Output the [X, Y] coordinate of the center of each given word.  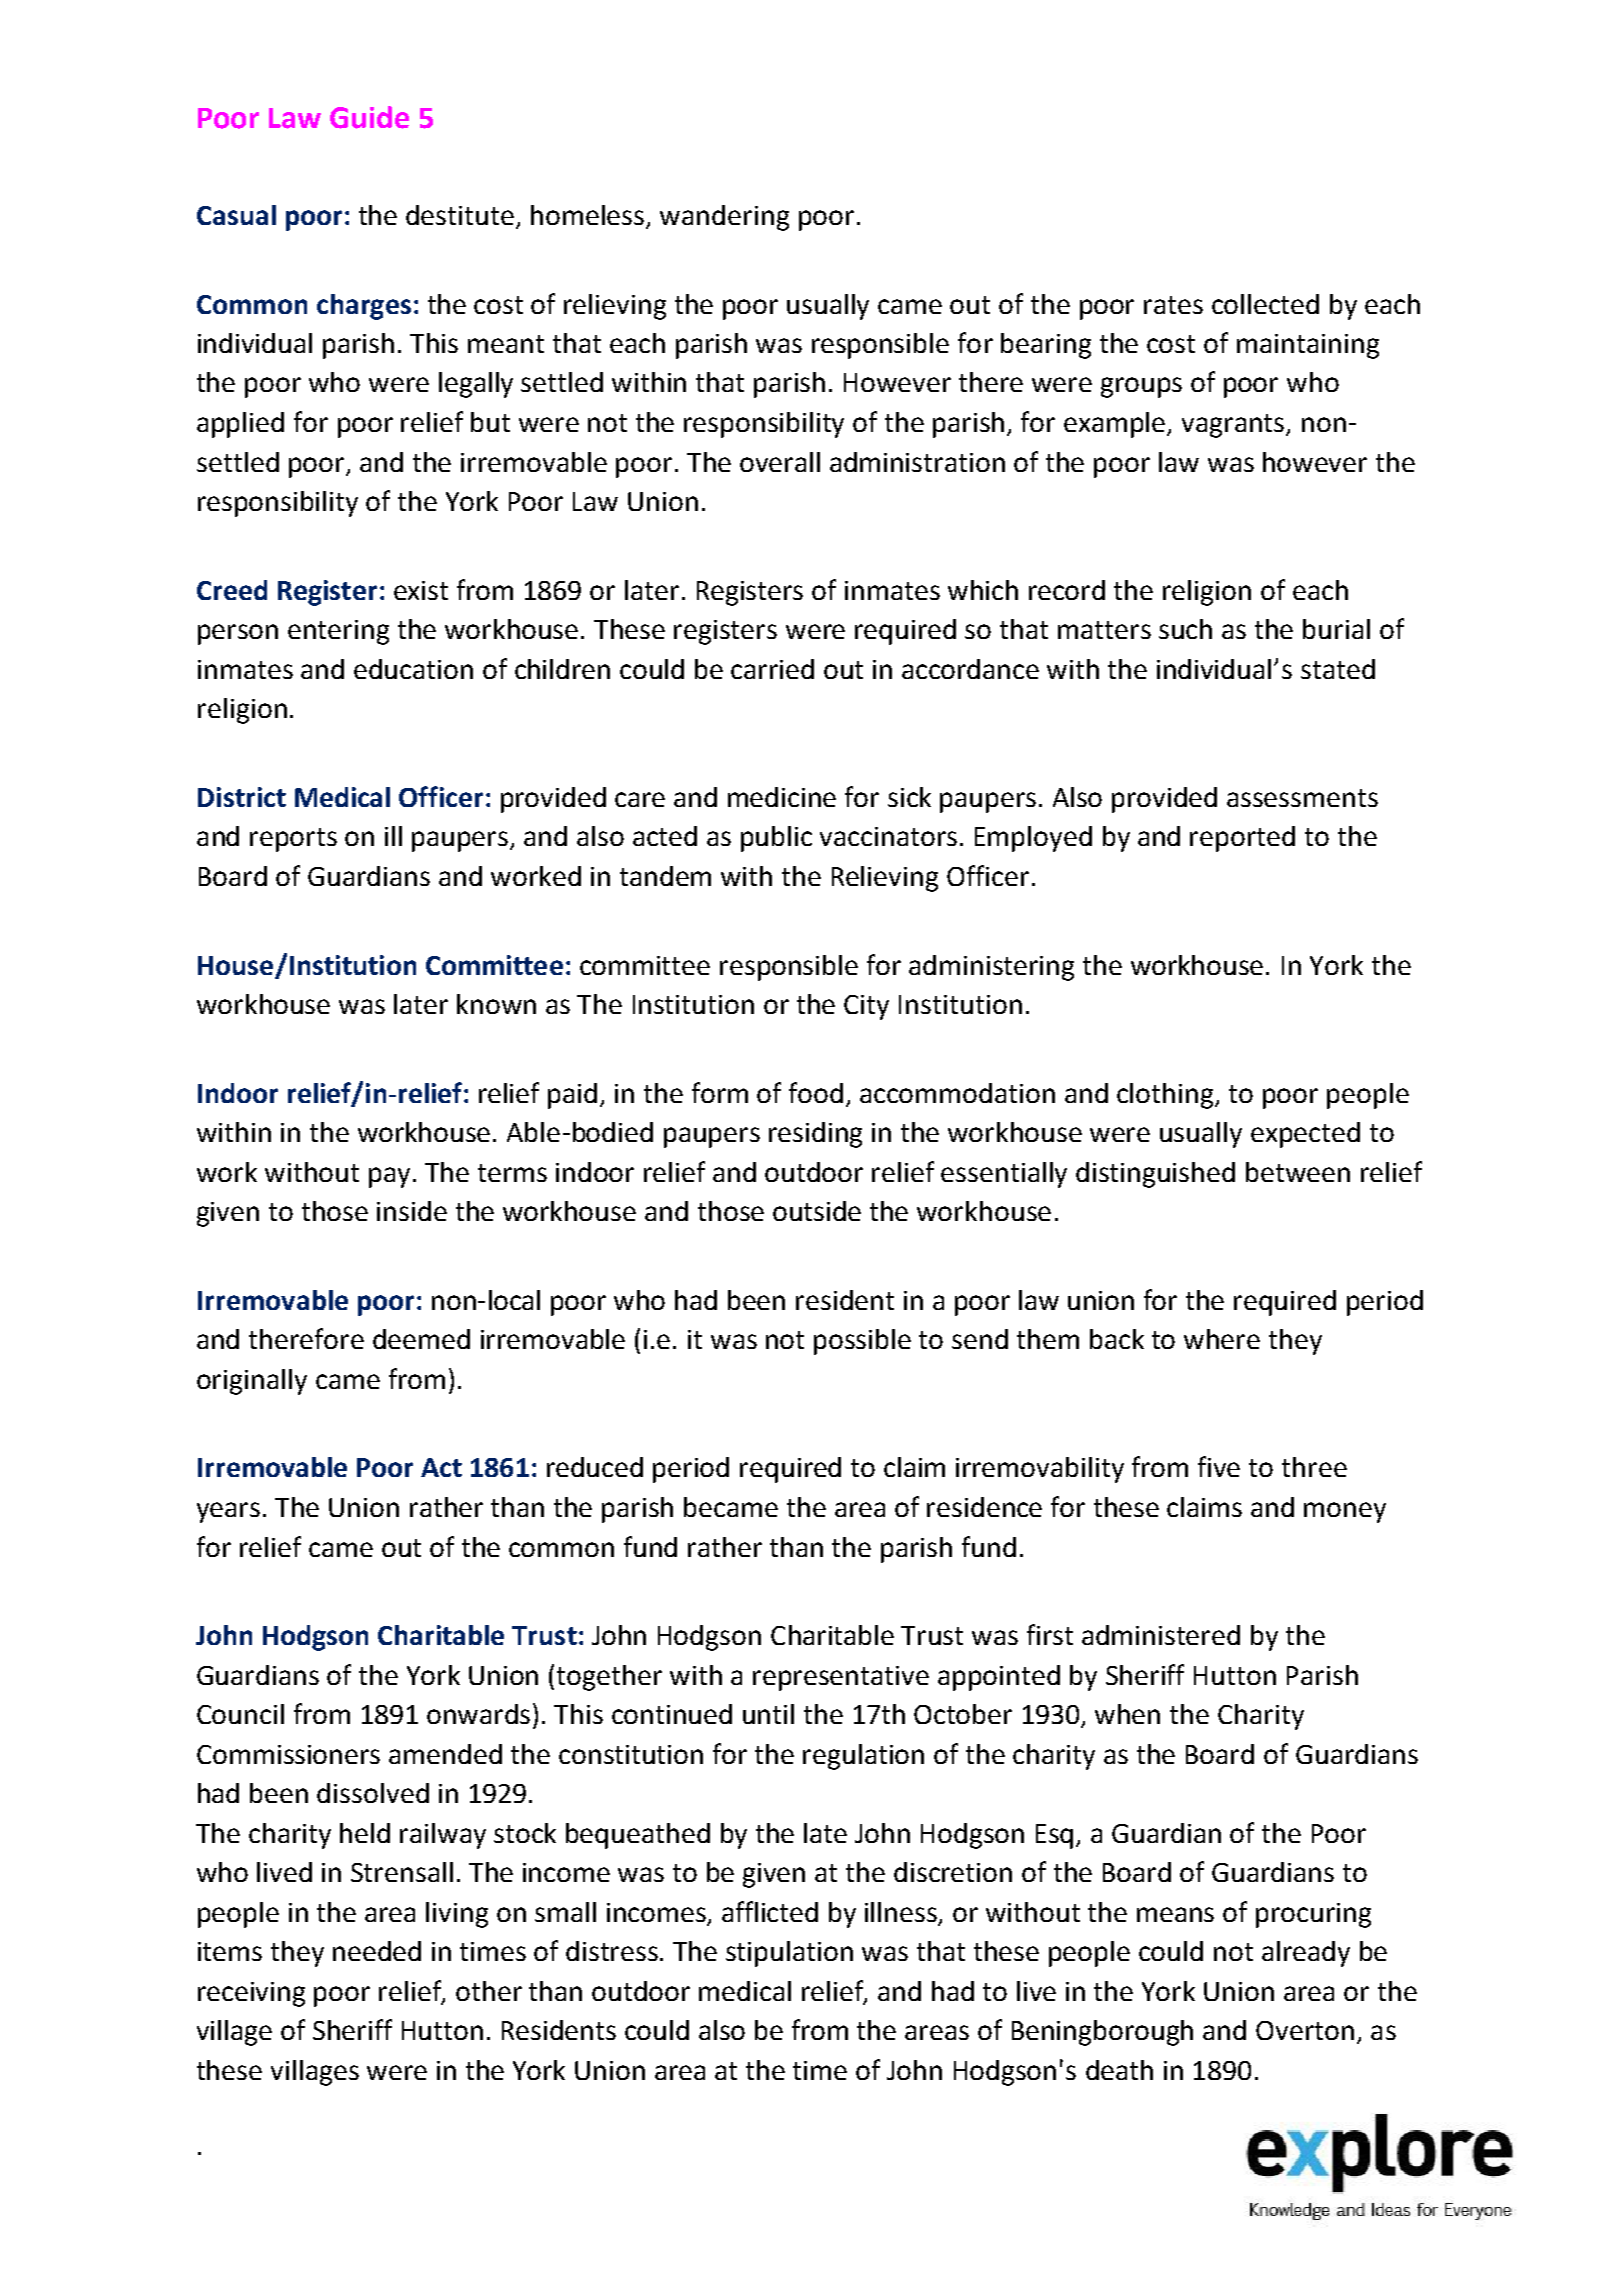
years [228, 1512]
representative [841, 1678]
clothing [1166, 1096]
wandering [724, 218]
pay [389, 1177]
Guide [369, 117]
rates [1173, 305]
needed [377, 1951]
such [1185, 629]
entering [338, 632]
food [816, 1092]
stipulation [789, 1954]
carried [772, 669]
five [1219, 1466]
